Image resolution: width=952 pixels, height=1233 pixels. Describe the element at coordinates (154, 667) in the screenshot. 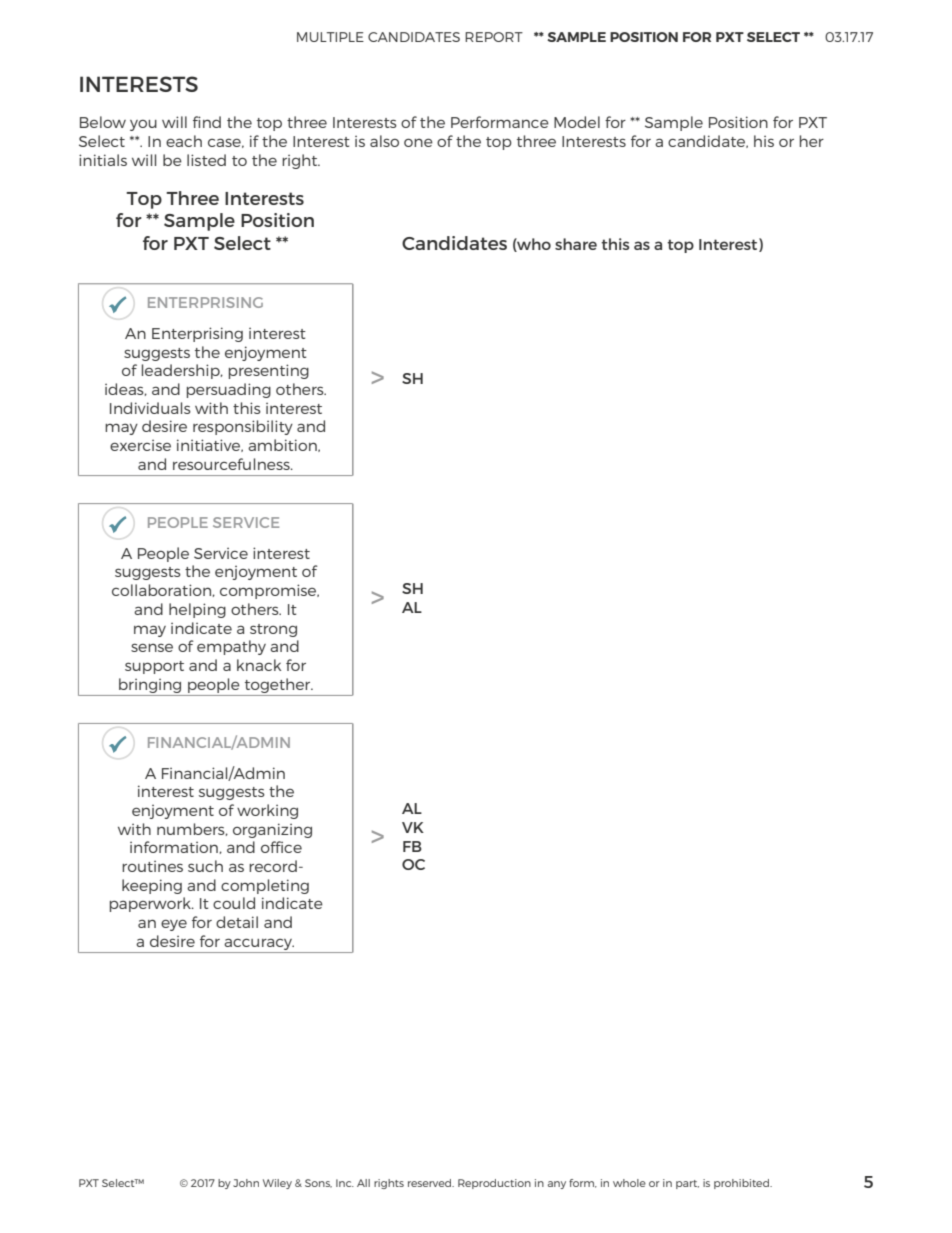

I see `support` at that location.
